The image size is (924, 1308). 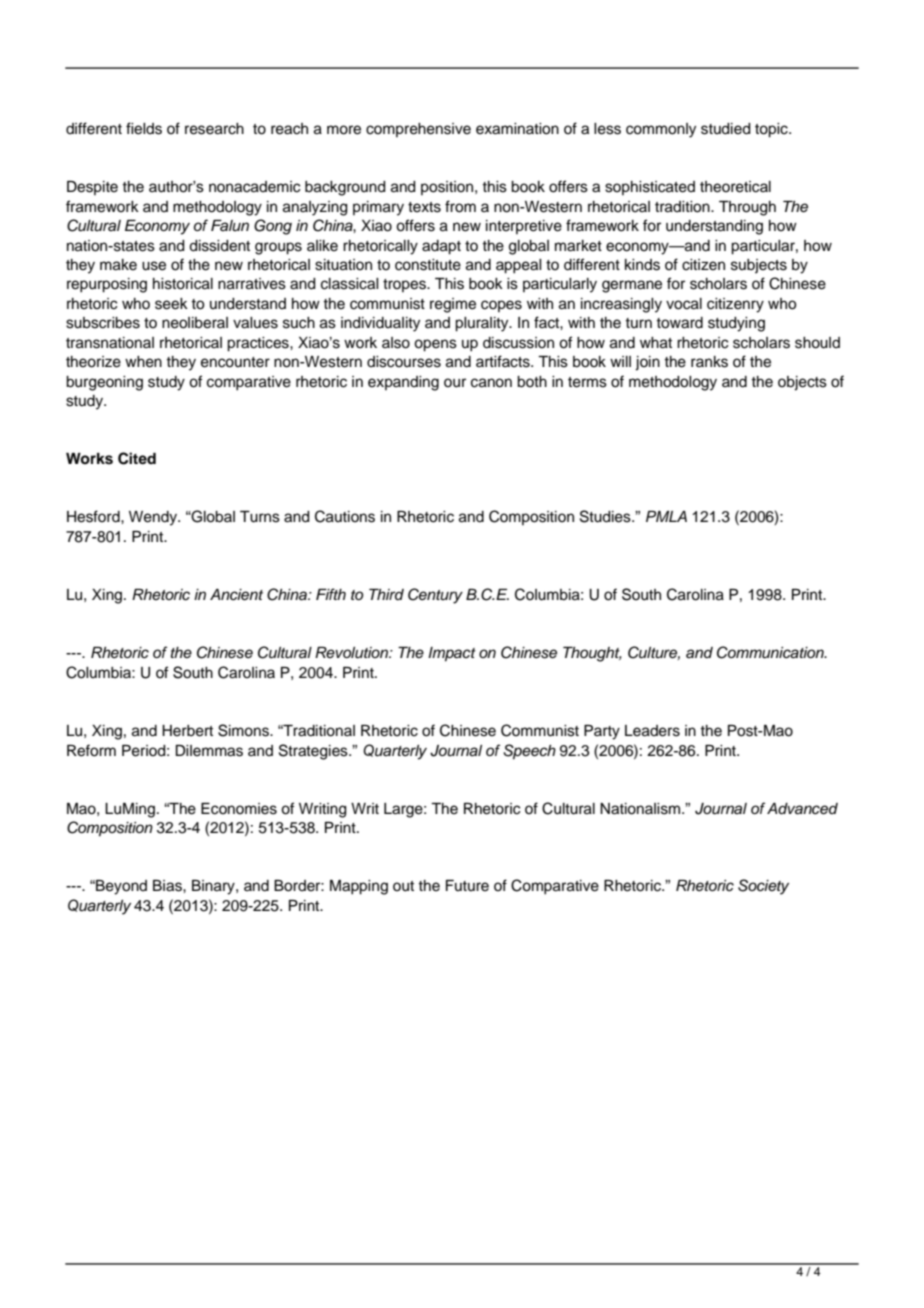 I want to click on Society, so click(x=763, y=887).
